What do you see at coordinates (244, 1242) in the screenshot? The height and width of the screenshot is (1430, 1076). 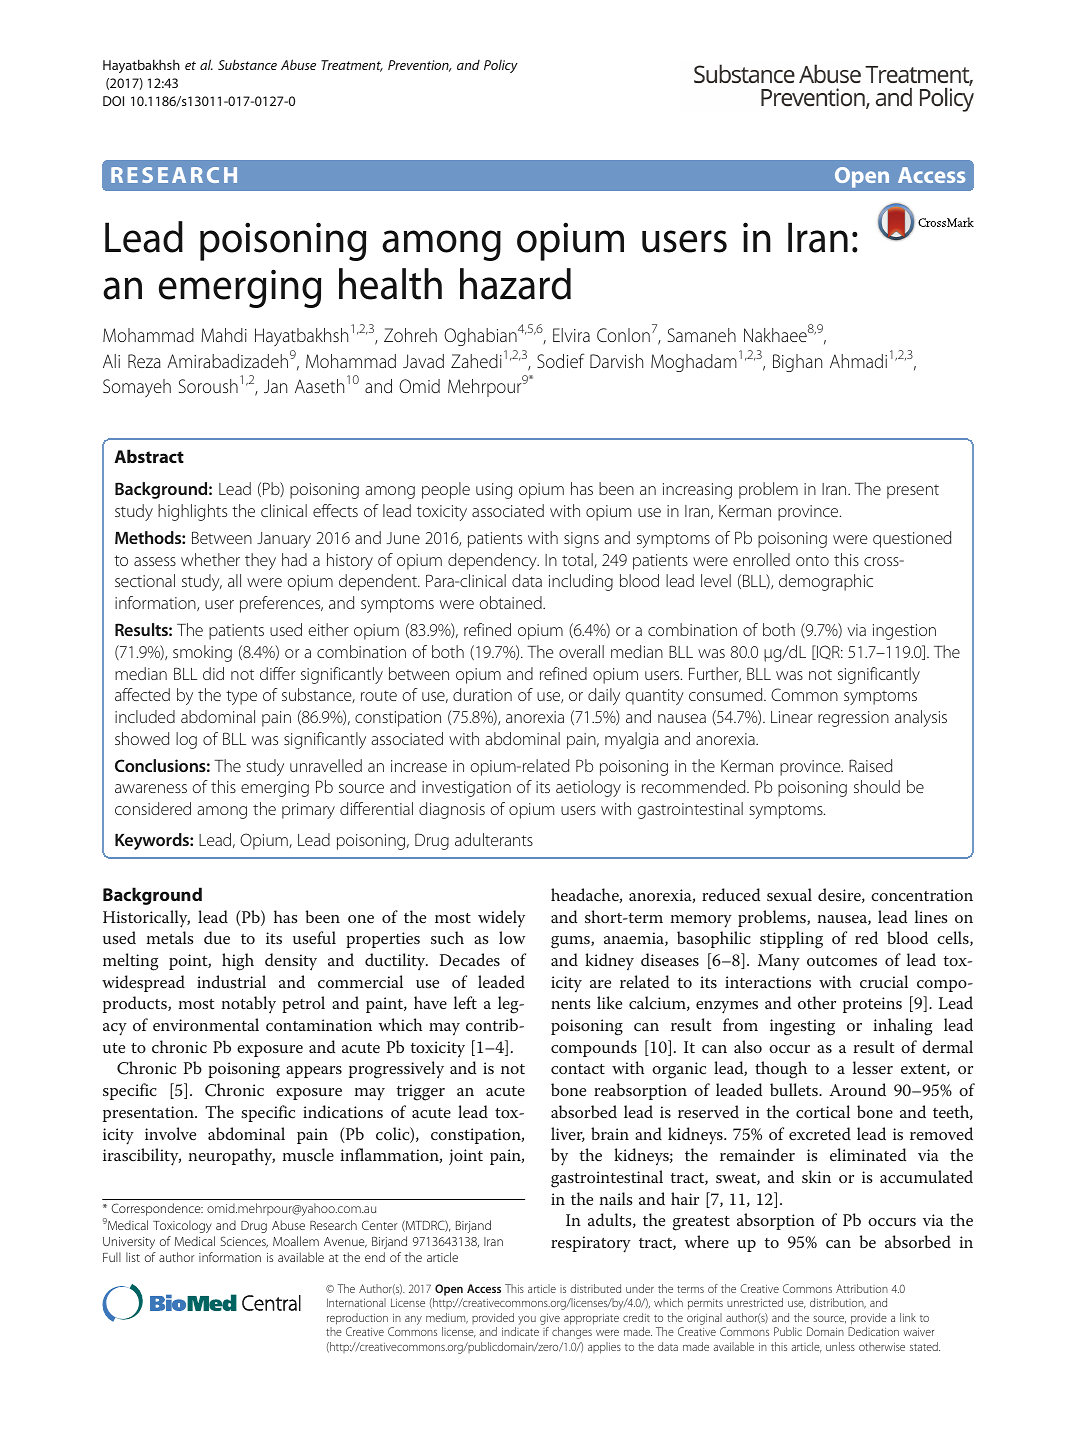 I see `Sciences` at bounding box center [244, 1242].
